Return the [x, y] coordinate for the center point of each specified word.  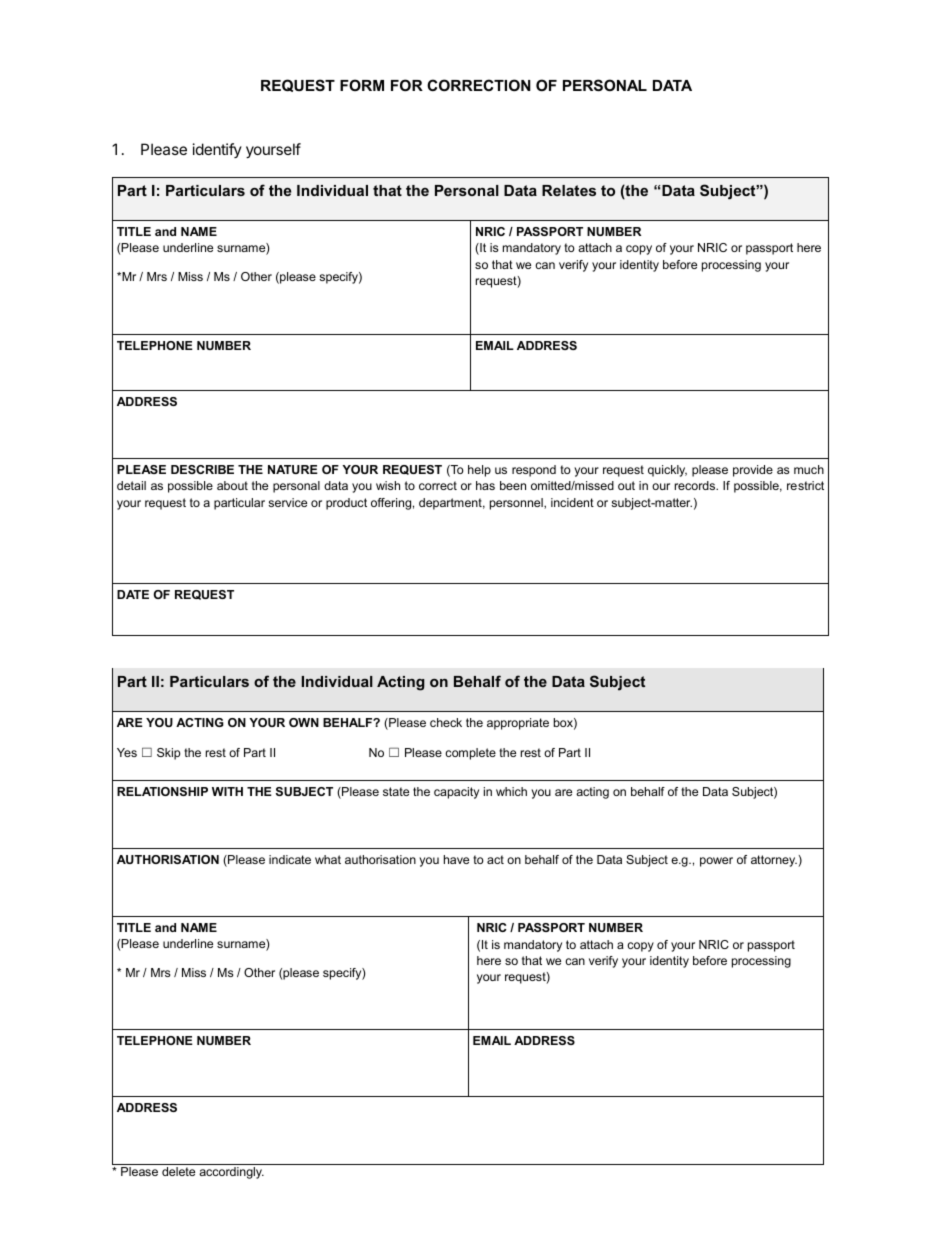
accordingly [231, 1173]
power [716, 862]
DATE [133, 594]
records [696, 485]
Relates [569, 190]
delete [178, 1171]
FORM [362, 85]
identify [217, 150]
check [446, 722]
